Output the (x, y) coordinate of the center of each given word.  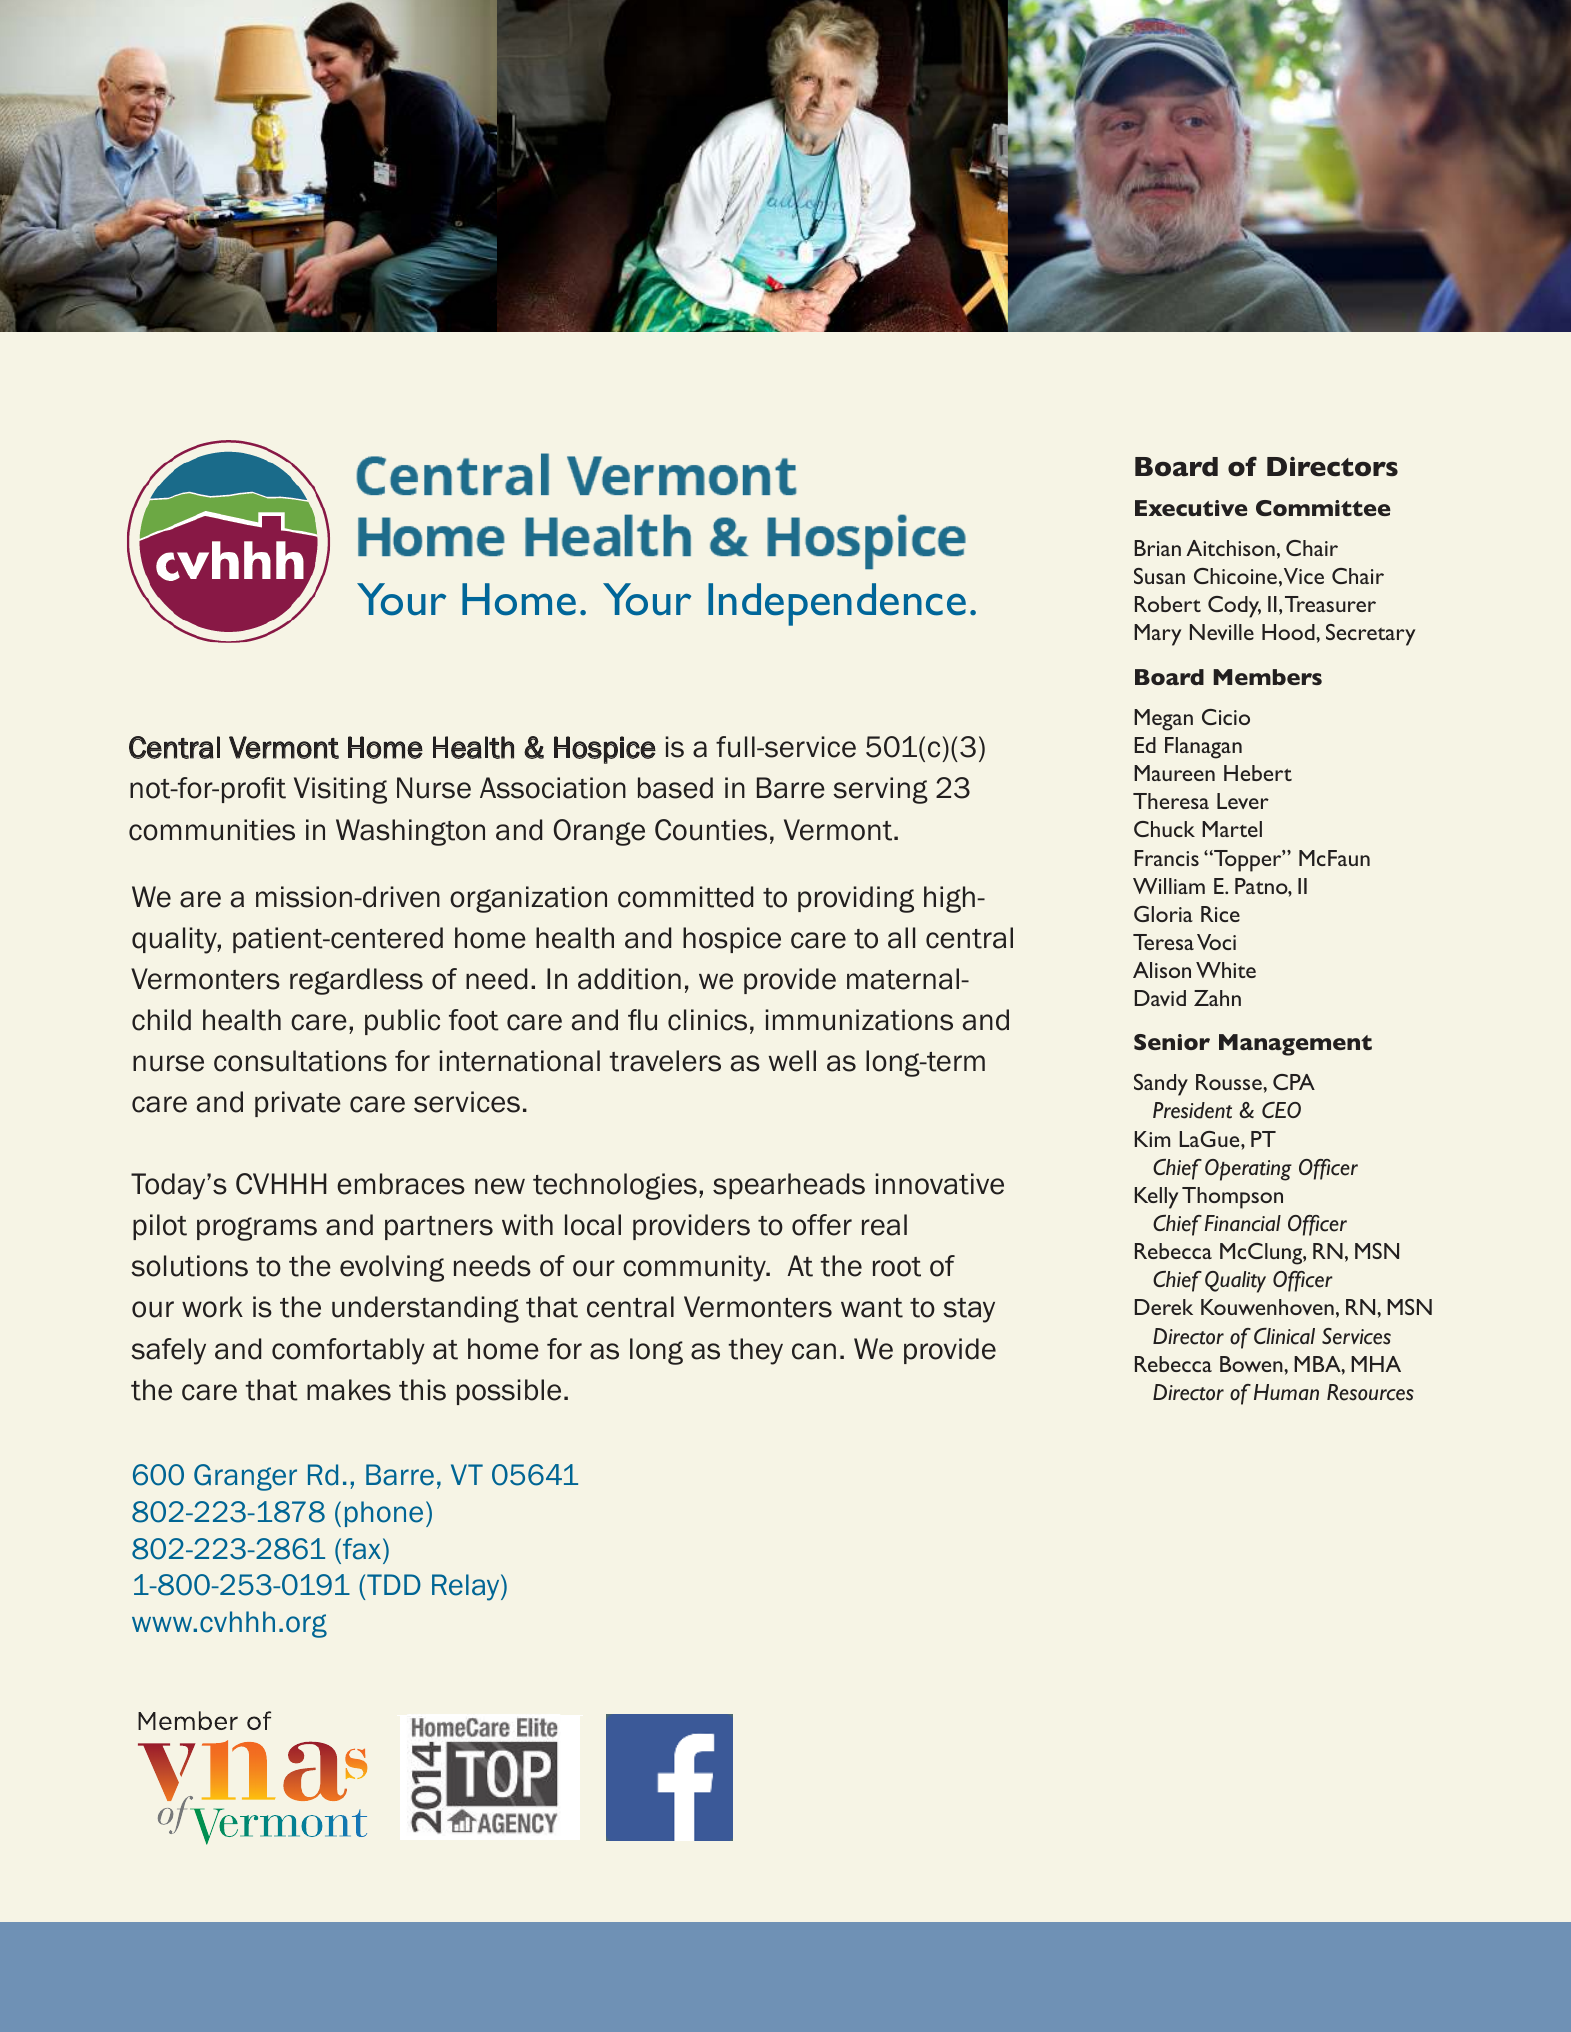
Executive (1191, 508)
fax (363, 1549)
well (792, 1061)
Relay (467, 1587)
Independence (837, 604)
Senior (1172, 1042)
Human (1286, 1392)
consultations (300, 1061)
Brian (1157, 548)
